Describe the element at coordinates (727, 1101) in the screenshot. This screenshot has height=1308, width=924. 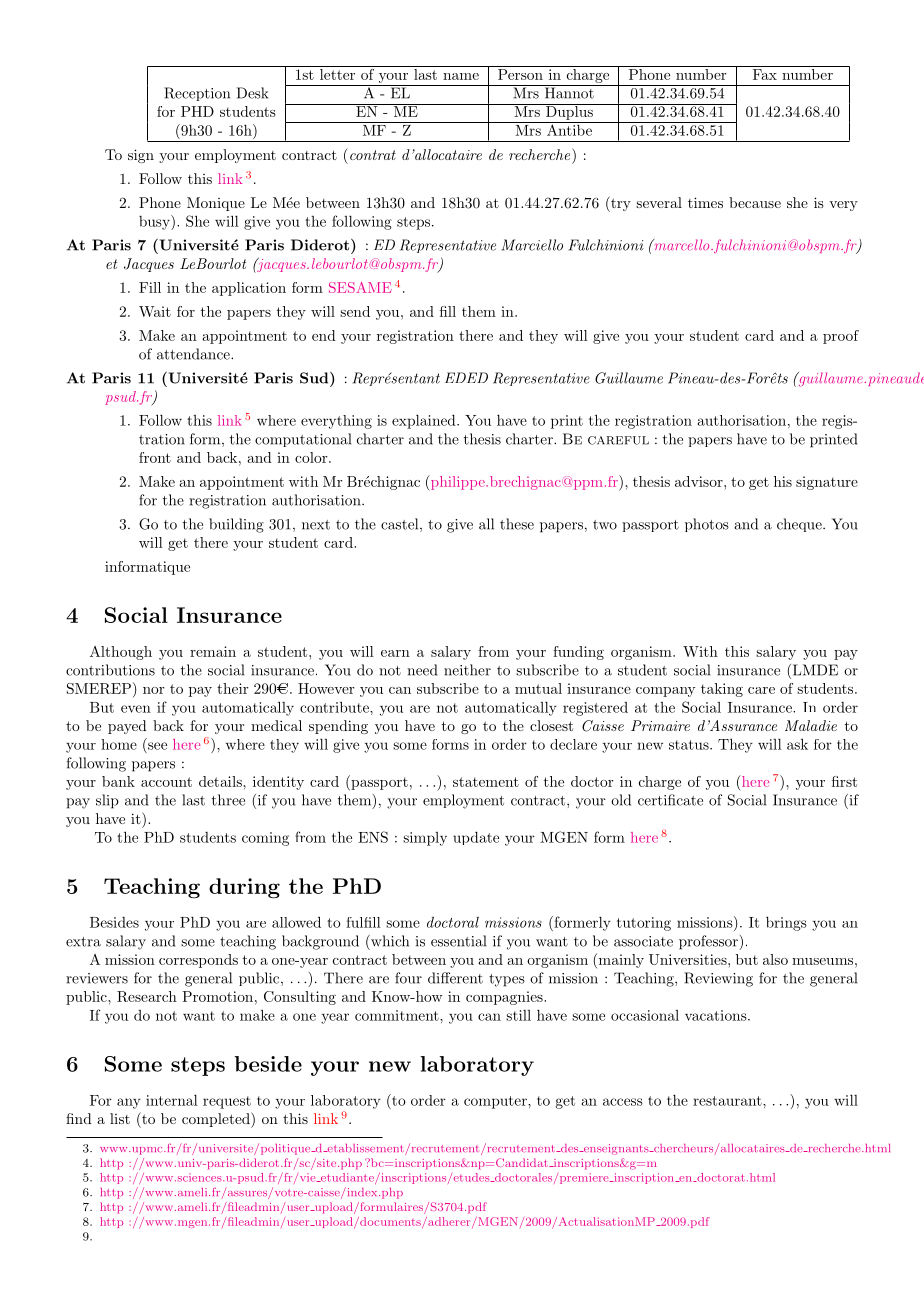
I see `restaurant` at that location.
